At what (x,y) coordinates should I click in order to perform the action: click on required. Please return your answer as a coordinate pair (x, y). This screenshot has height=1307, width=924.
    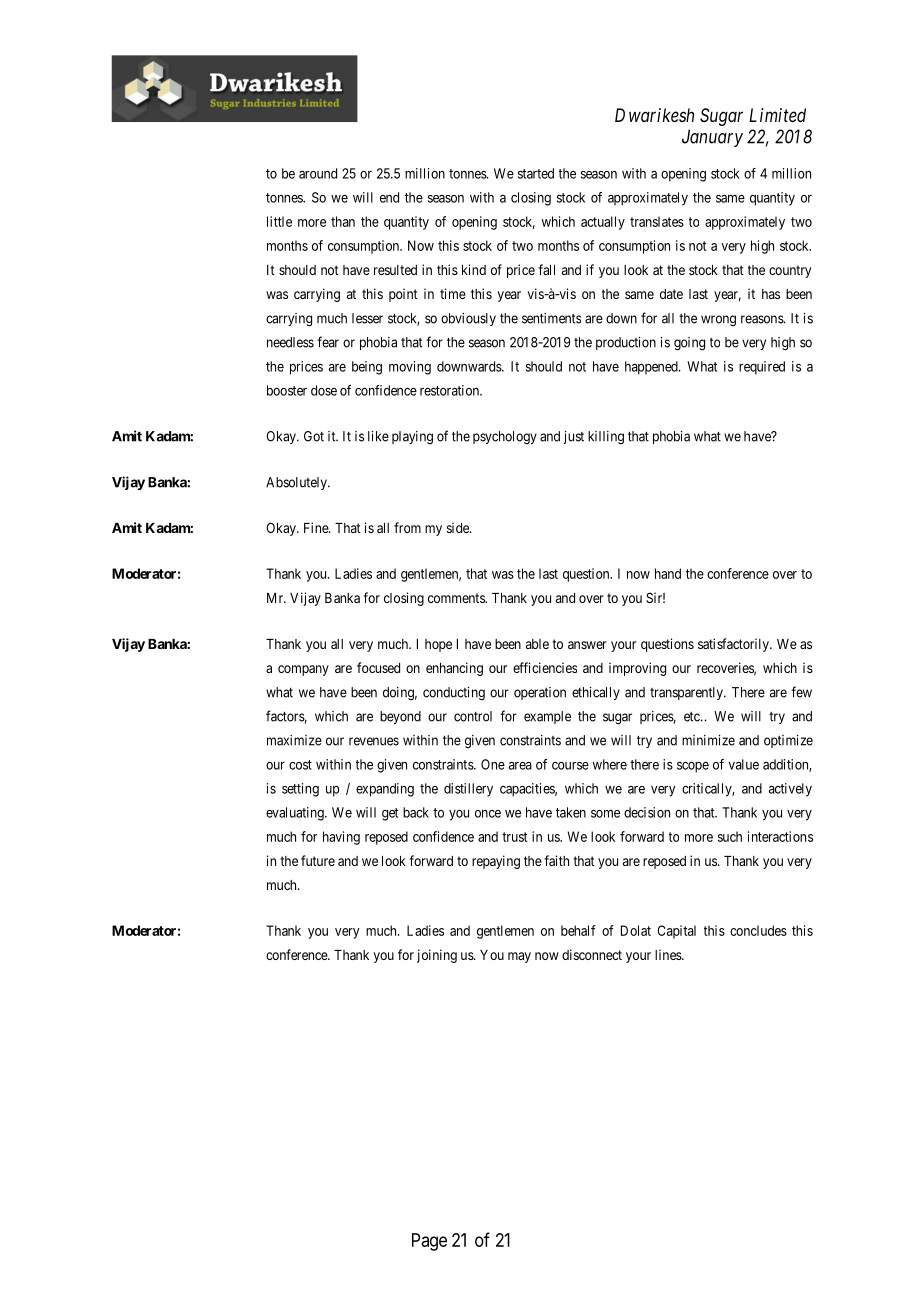
    Looking at the image, I should click on (762, 368).
